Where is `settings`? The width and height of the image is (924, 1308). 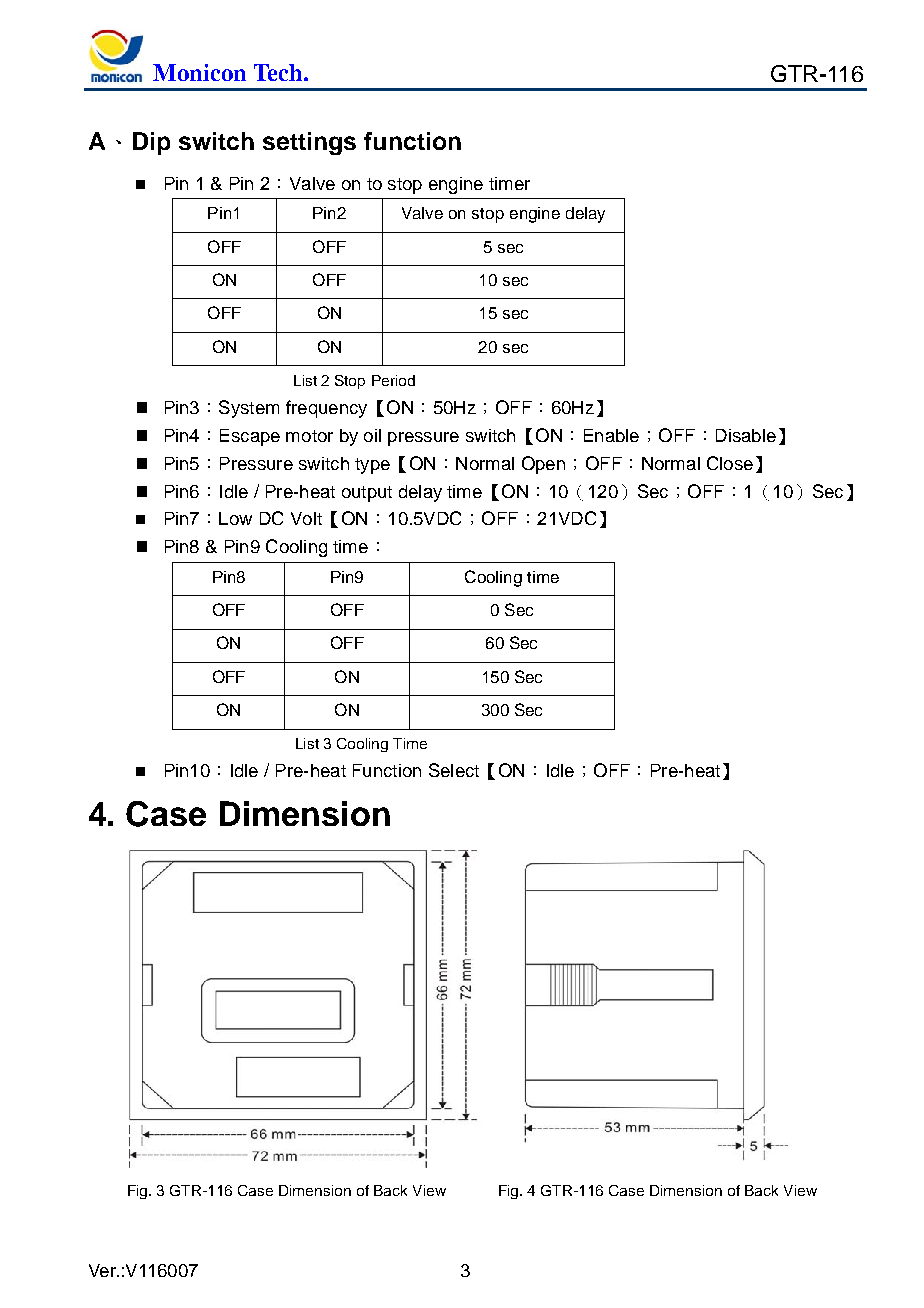 settings is located at coordinates (309, 143).
